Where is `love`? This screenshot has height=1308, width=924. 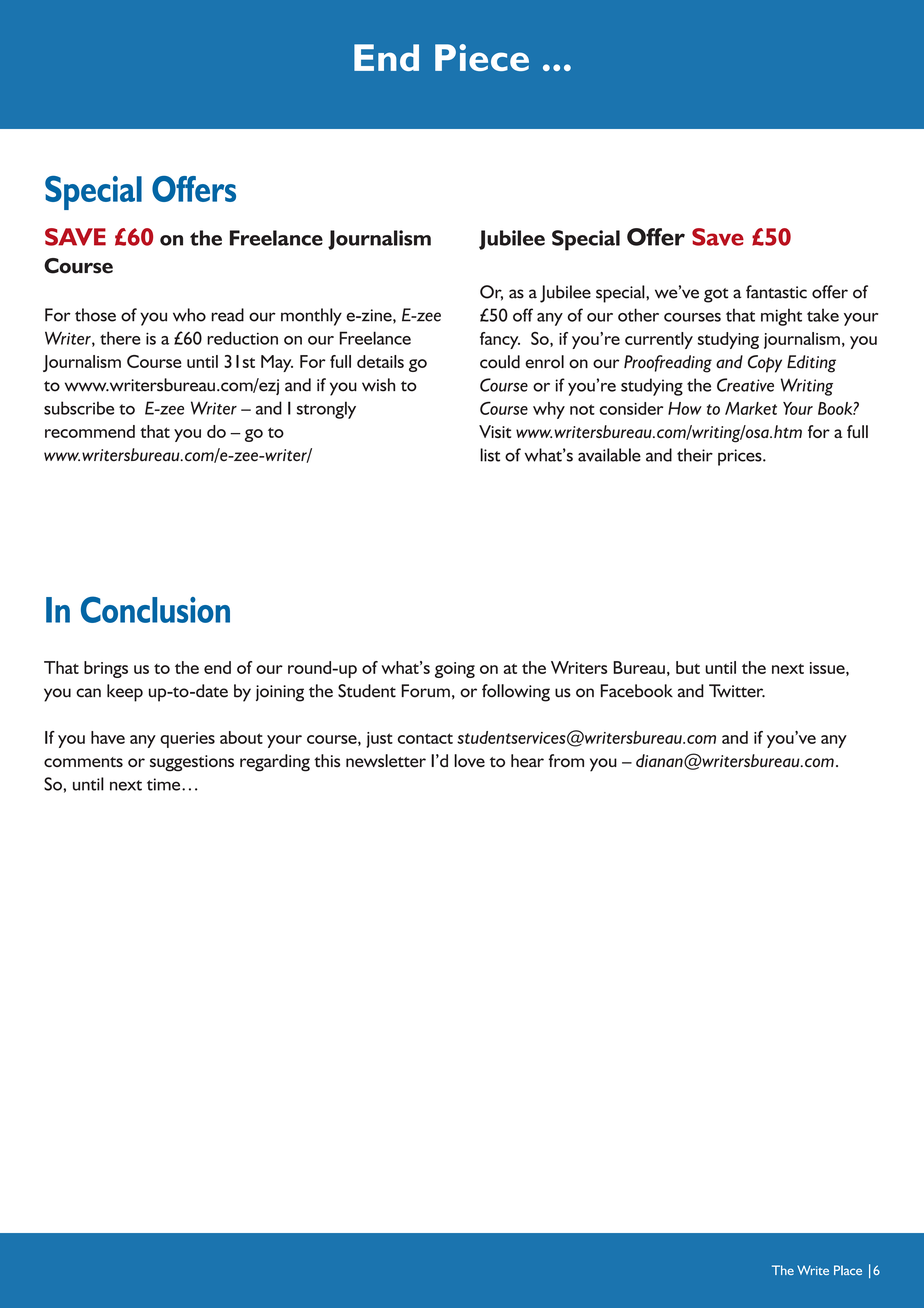
love is located at coordinates (469, 760).
